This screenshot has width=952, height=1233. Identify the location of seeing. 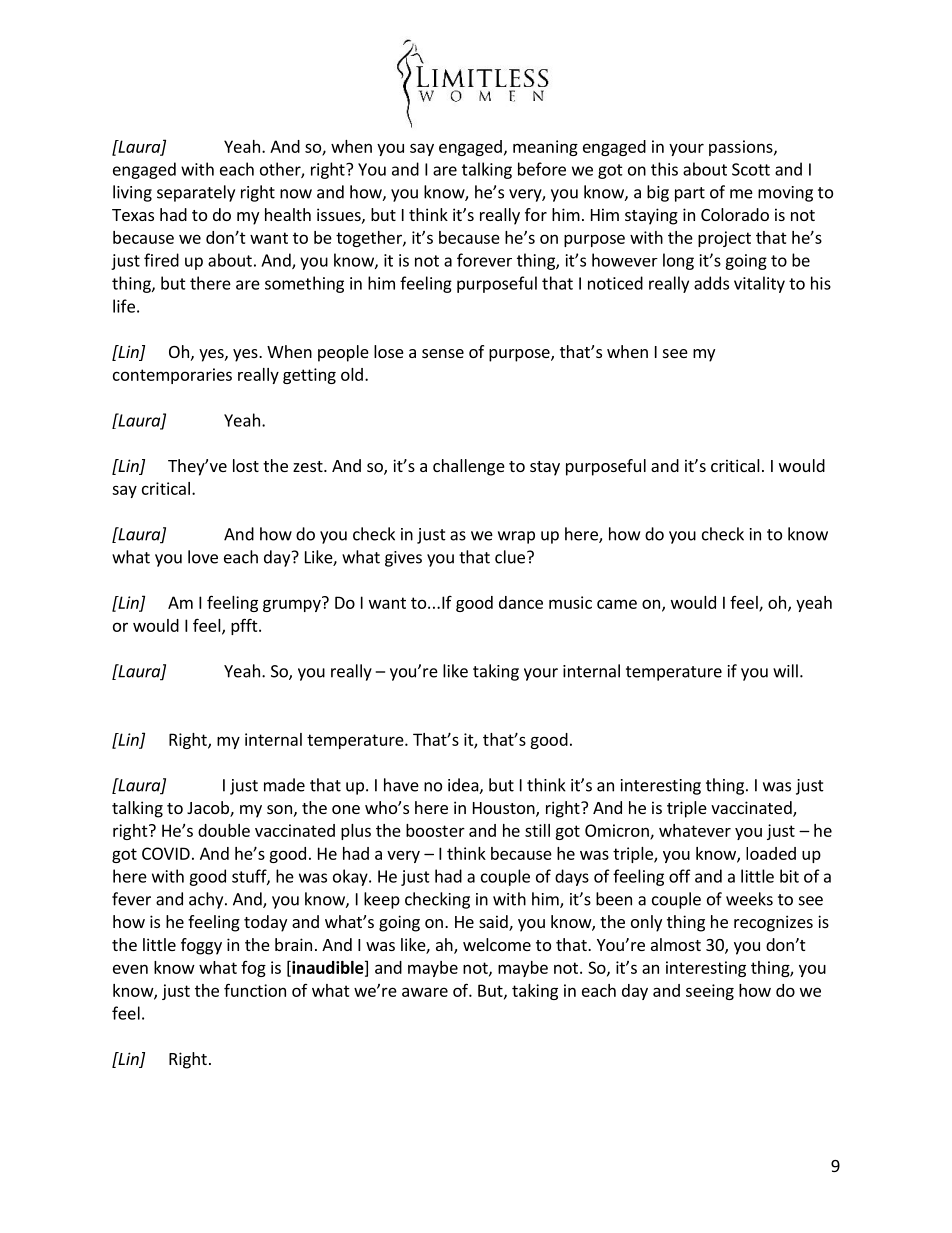
(710, 992).
